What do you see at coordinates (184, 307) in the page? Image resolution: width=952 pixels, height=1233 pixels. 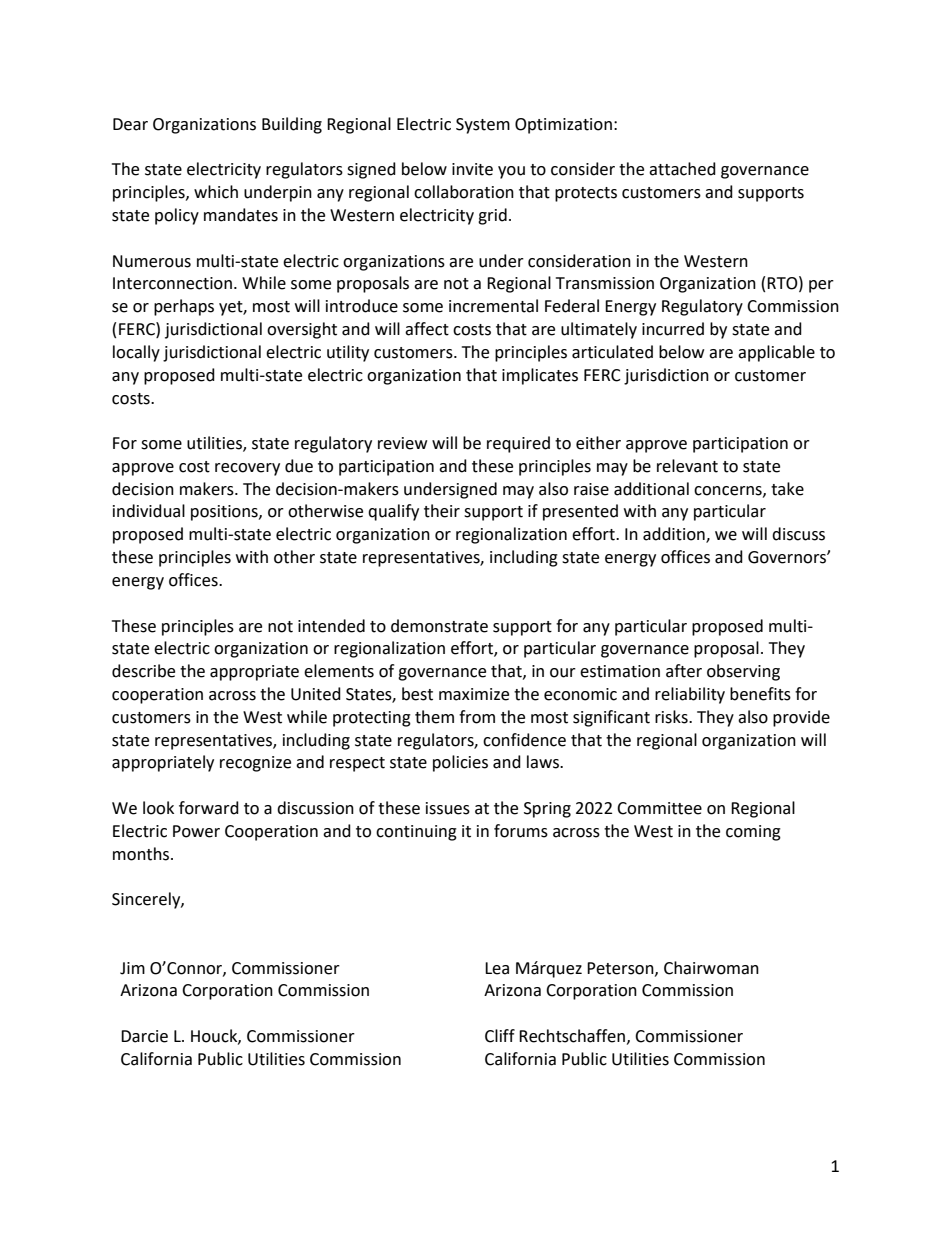 I see `perhaps` at bounding box center [184, 307].
